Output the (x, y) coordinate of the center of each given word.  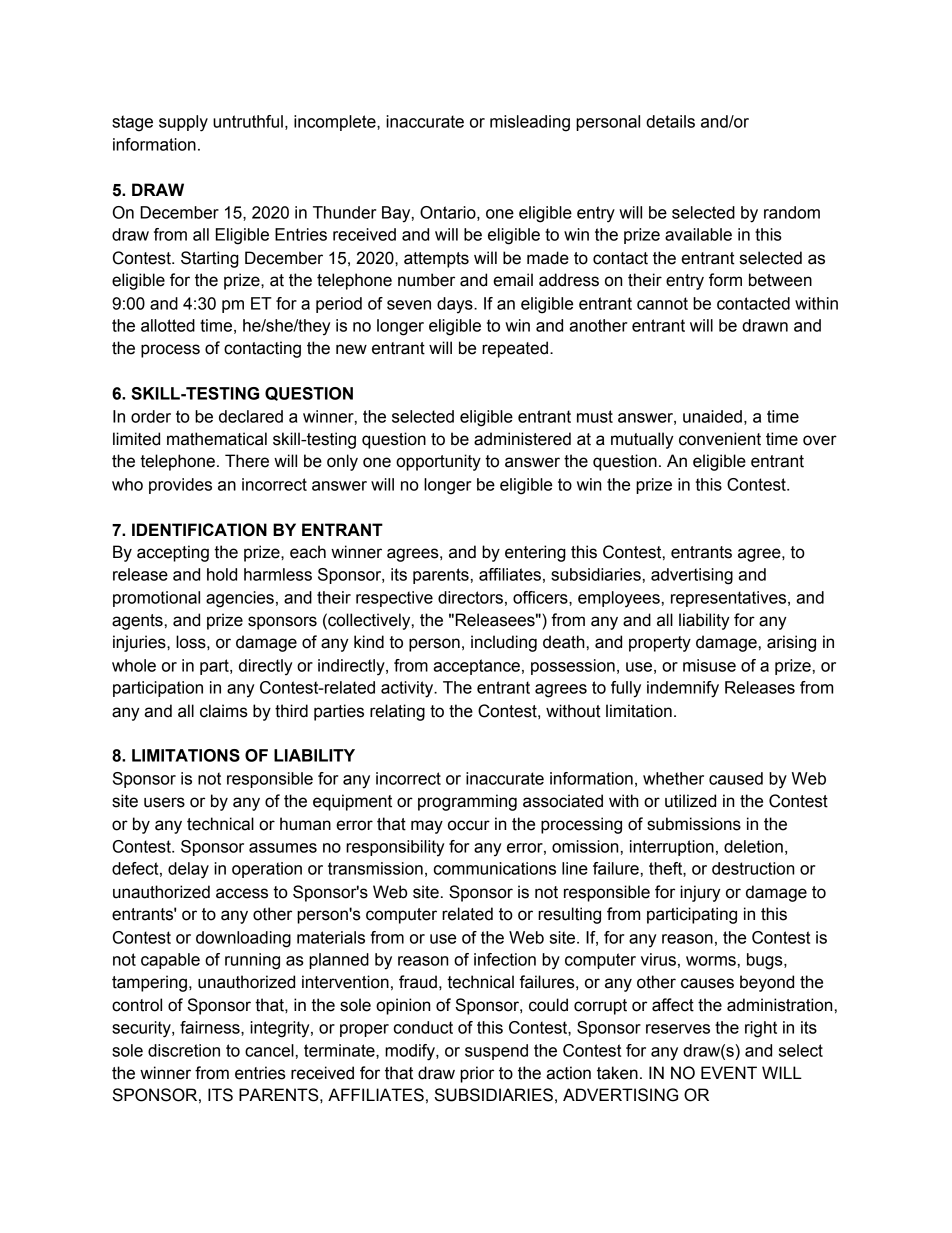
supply (183, 123)
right (761, 1029)
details (670, 121)
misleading (530, 123)
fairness (211, 1027)
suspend (496, 1052)
